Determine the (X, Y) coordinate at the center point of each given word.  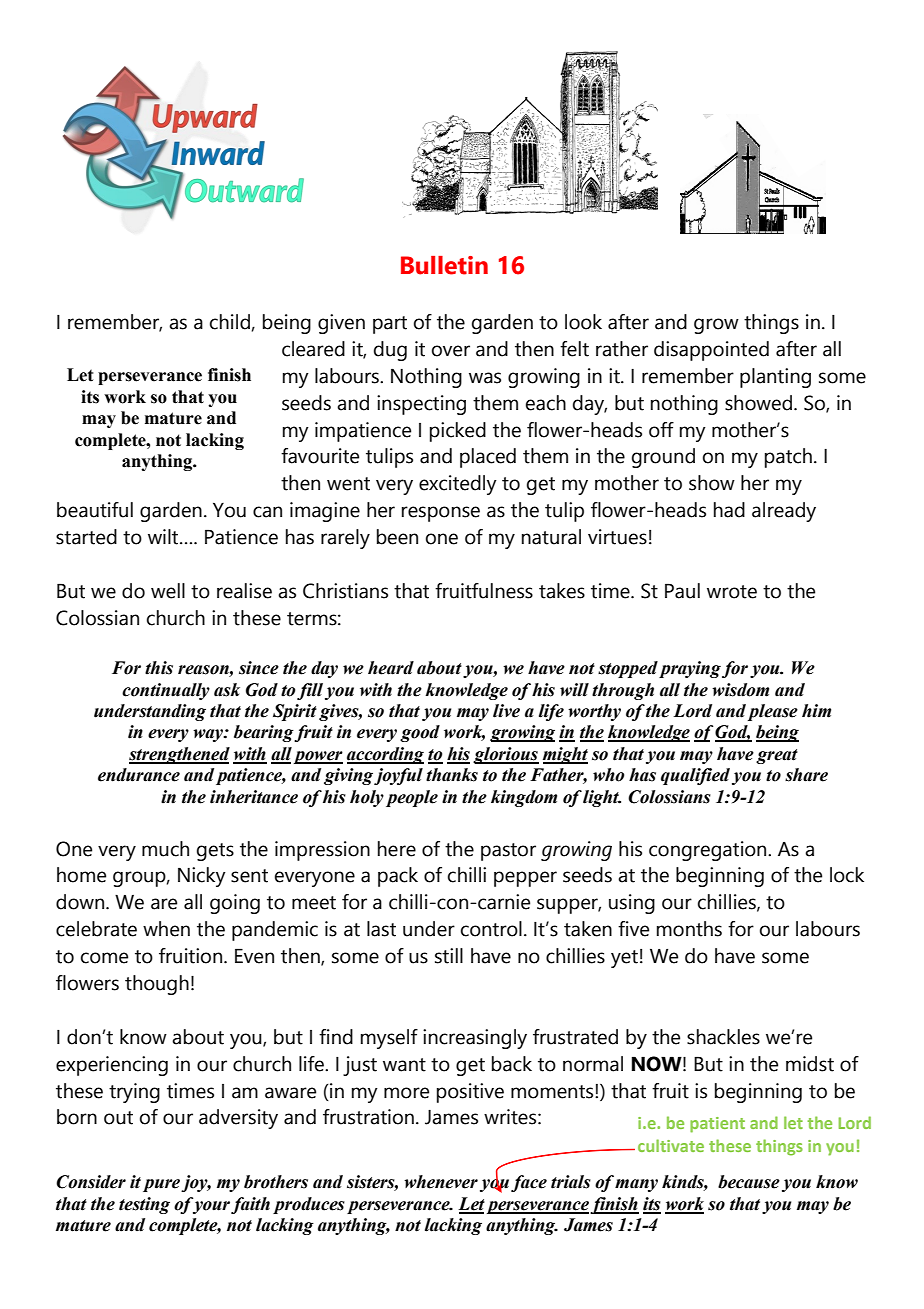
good (420, 733)
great (777, 756)
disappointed (711, 351)
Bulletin (444, 265)
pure (161, 1185)
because (749, 1182)
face (529, 1183)
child (230, 322)
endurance (139, 775)
